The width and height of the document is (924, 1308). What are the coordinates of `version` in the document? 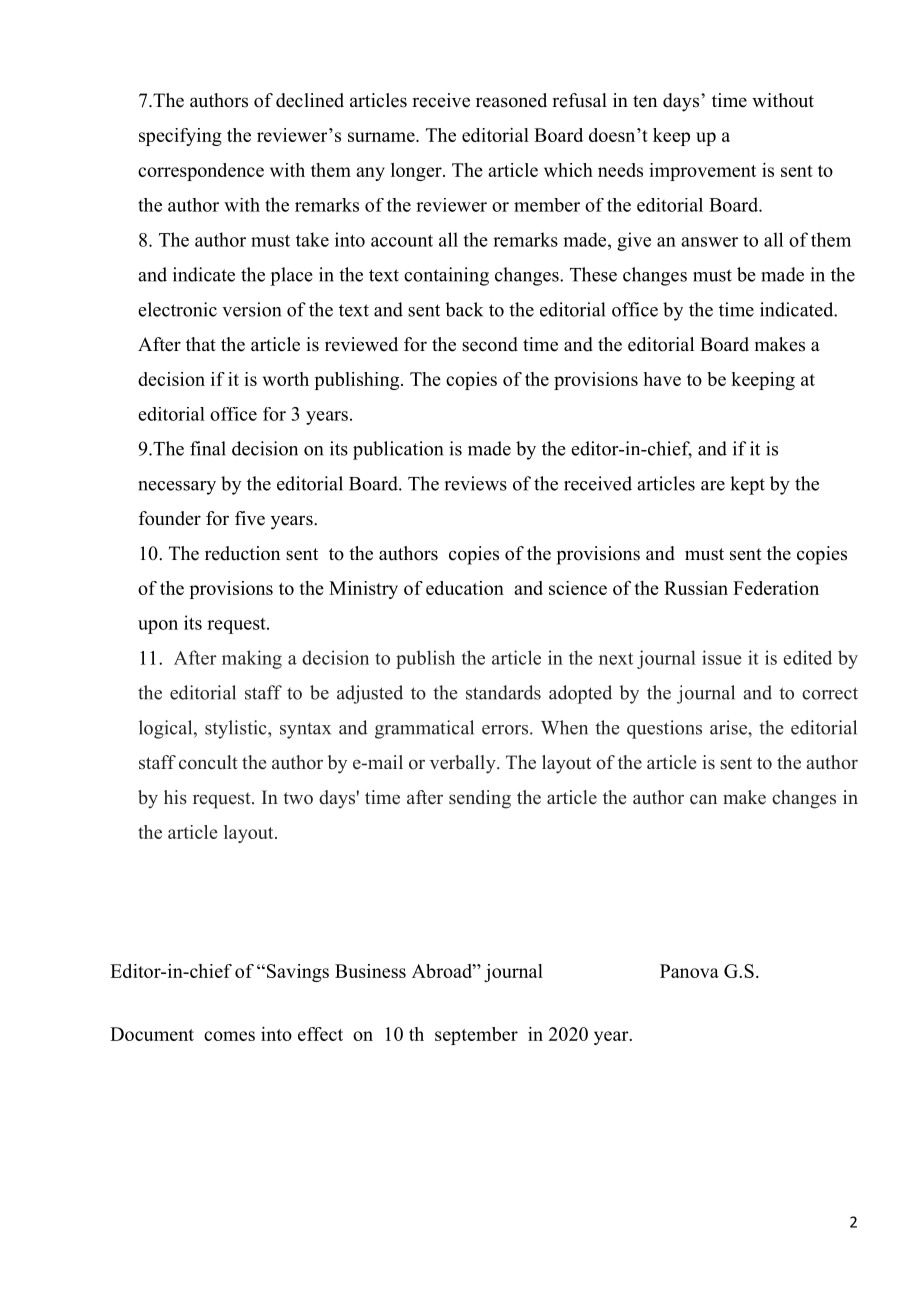 It's located at (251, 309).
